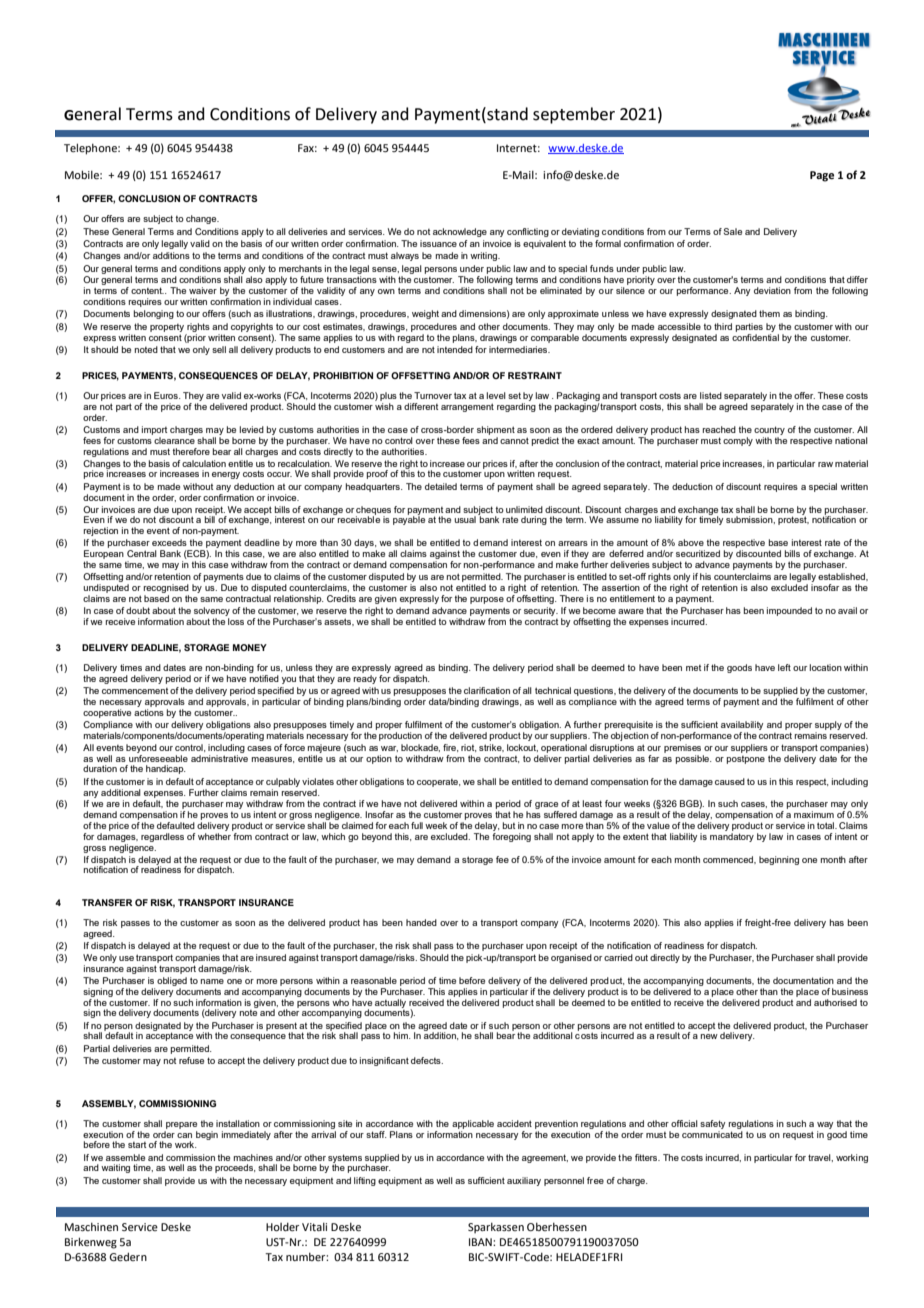 This screenshot has height=1308, width=924. What do you see at coordinates (203, 290) in the screenshot?
I see `waiver` at bounding box center [203, 290].
